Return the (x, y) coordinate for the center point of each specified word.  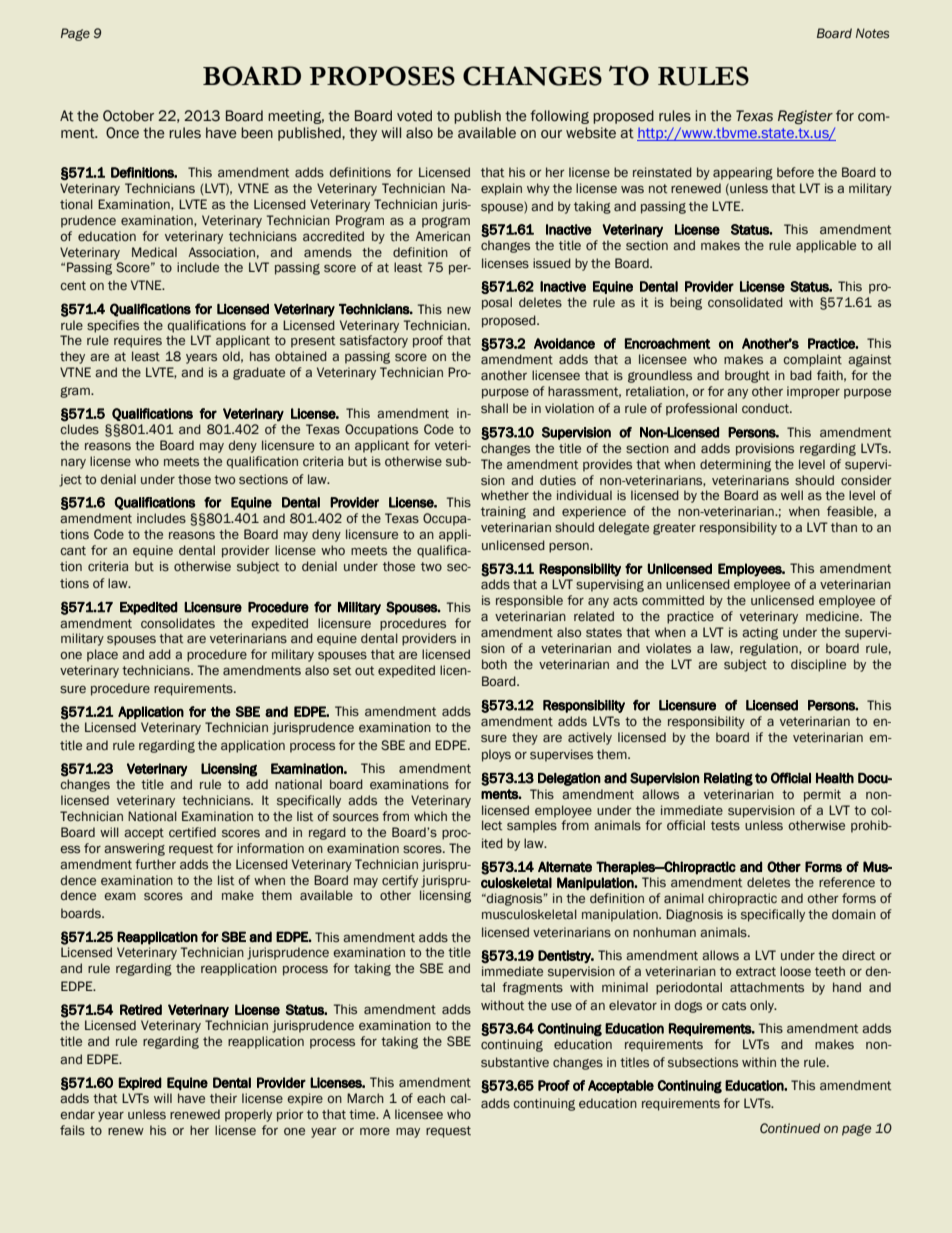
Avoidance (564, 343)
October (128, 116)
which (430, 816)
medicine (833, 616)
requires (138, 341)
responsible (529, 601)
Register (805, 117)
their (223, 1098)
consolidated (745, 302)
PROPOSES (382, 76)
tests (725, 826)
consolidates (178, 623)
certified (192, 832)
